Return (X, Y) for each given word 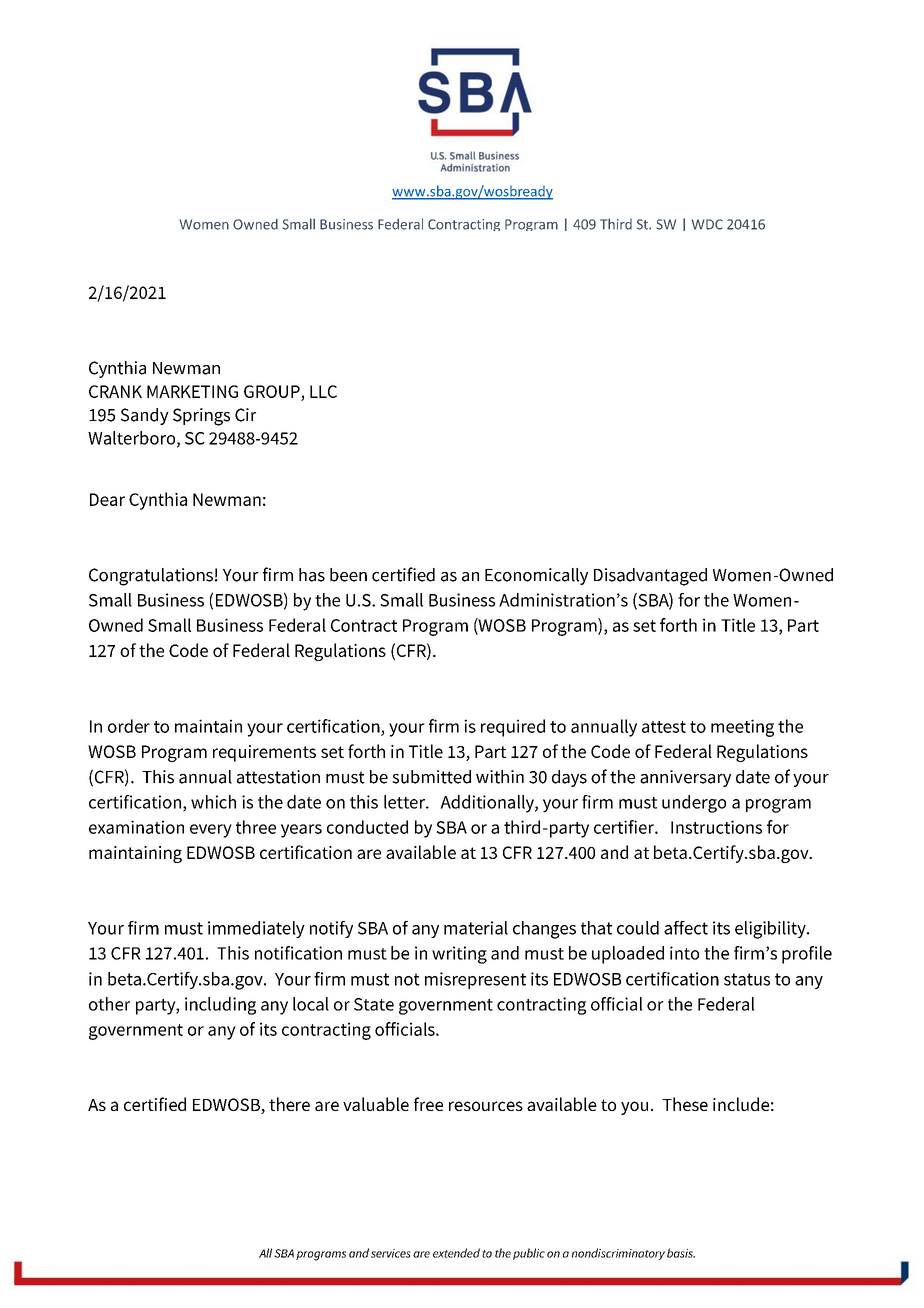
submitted (431, 777)
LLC (323, 391)
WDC (707, 224)
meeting (742, 728)
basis (681, 1253)
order (129, 726)
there (289, 1104)
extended (456, 1253)
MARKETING (192, 391)
